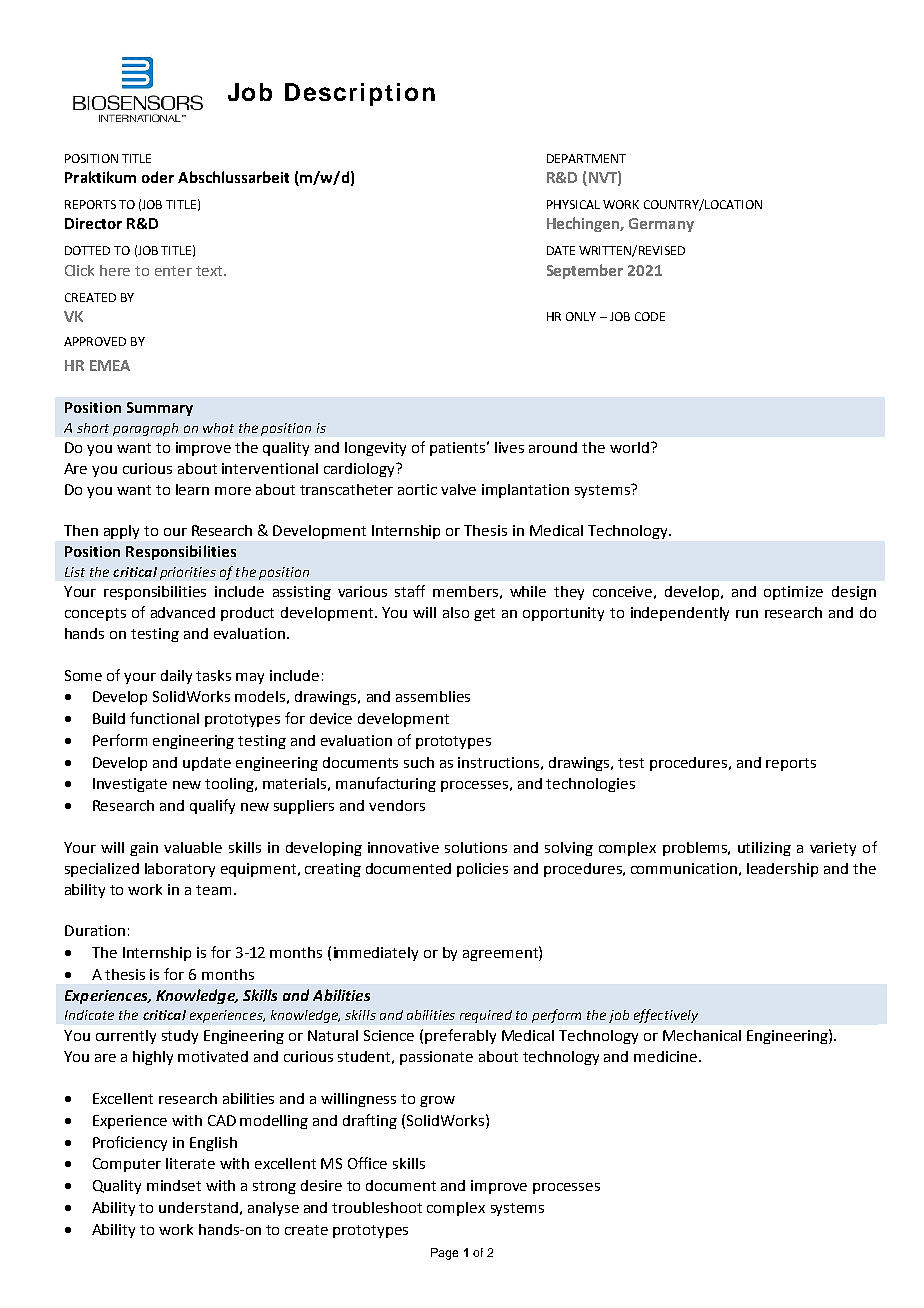  Describe the element at coordinates (158, 177) in the image. I see `oder` at that location.
